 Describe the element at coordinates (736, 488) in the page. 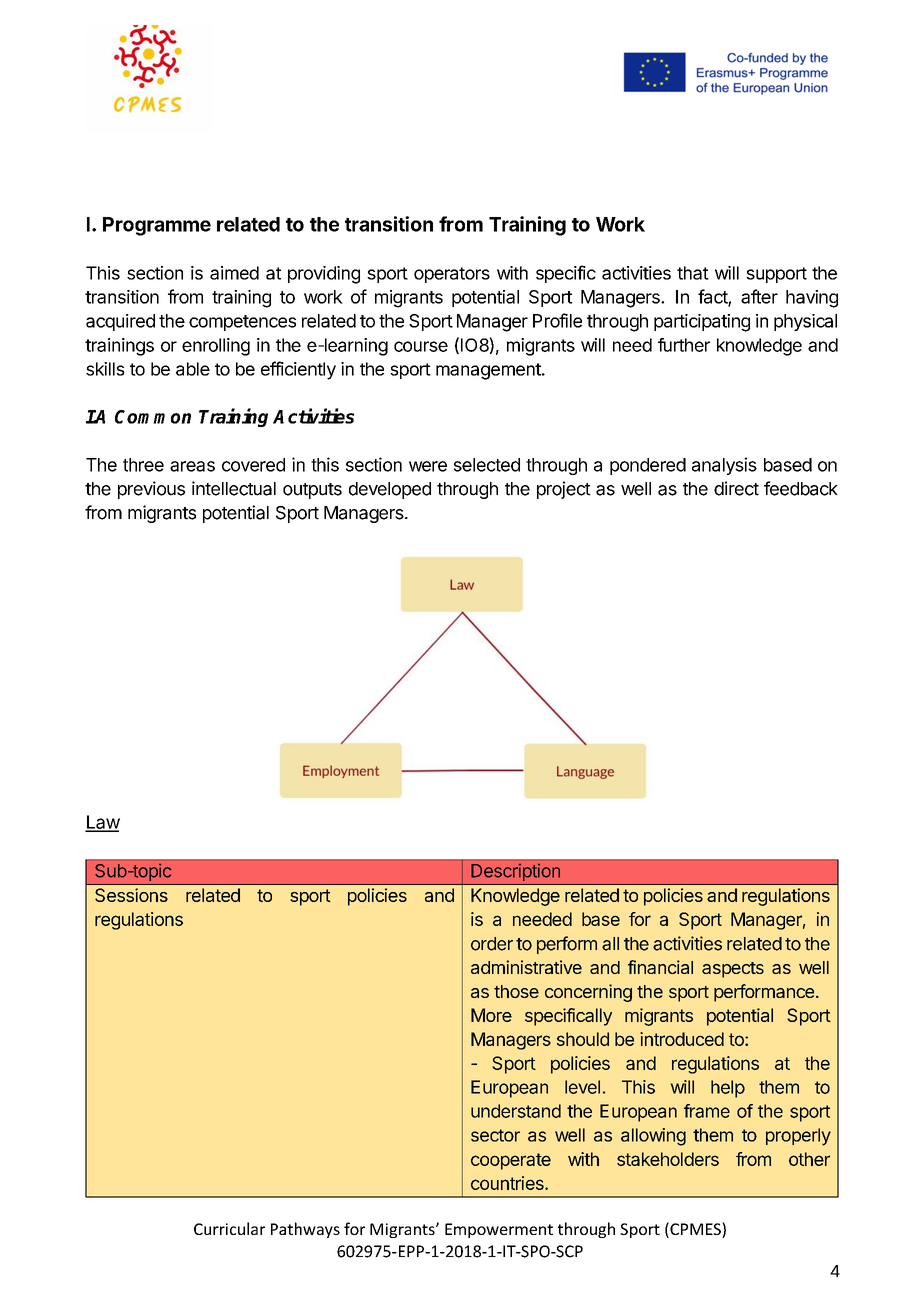

I see `direct` at that location.
